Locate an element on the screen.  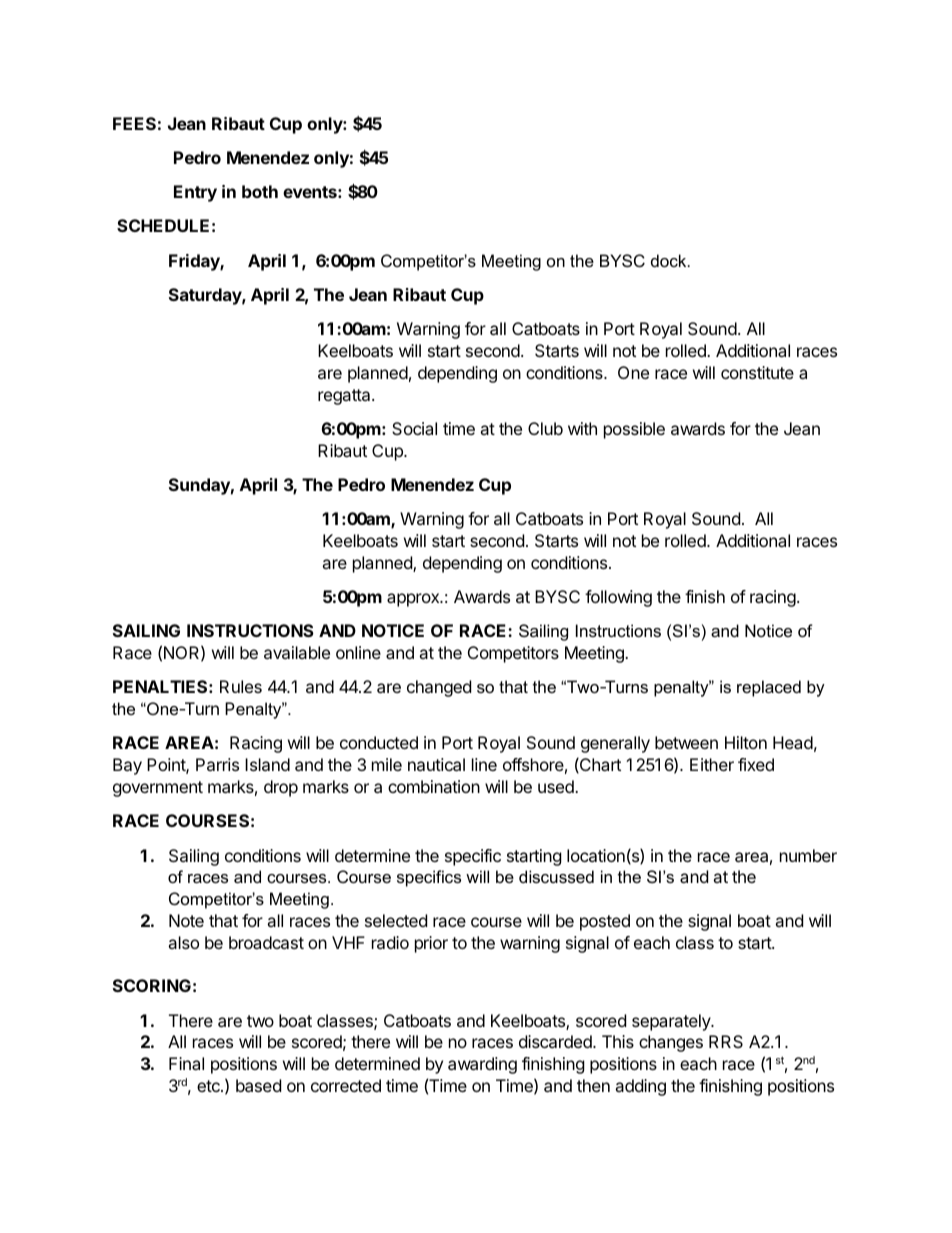
combination is located at coordinates (434, 786).
